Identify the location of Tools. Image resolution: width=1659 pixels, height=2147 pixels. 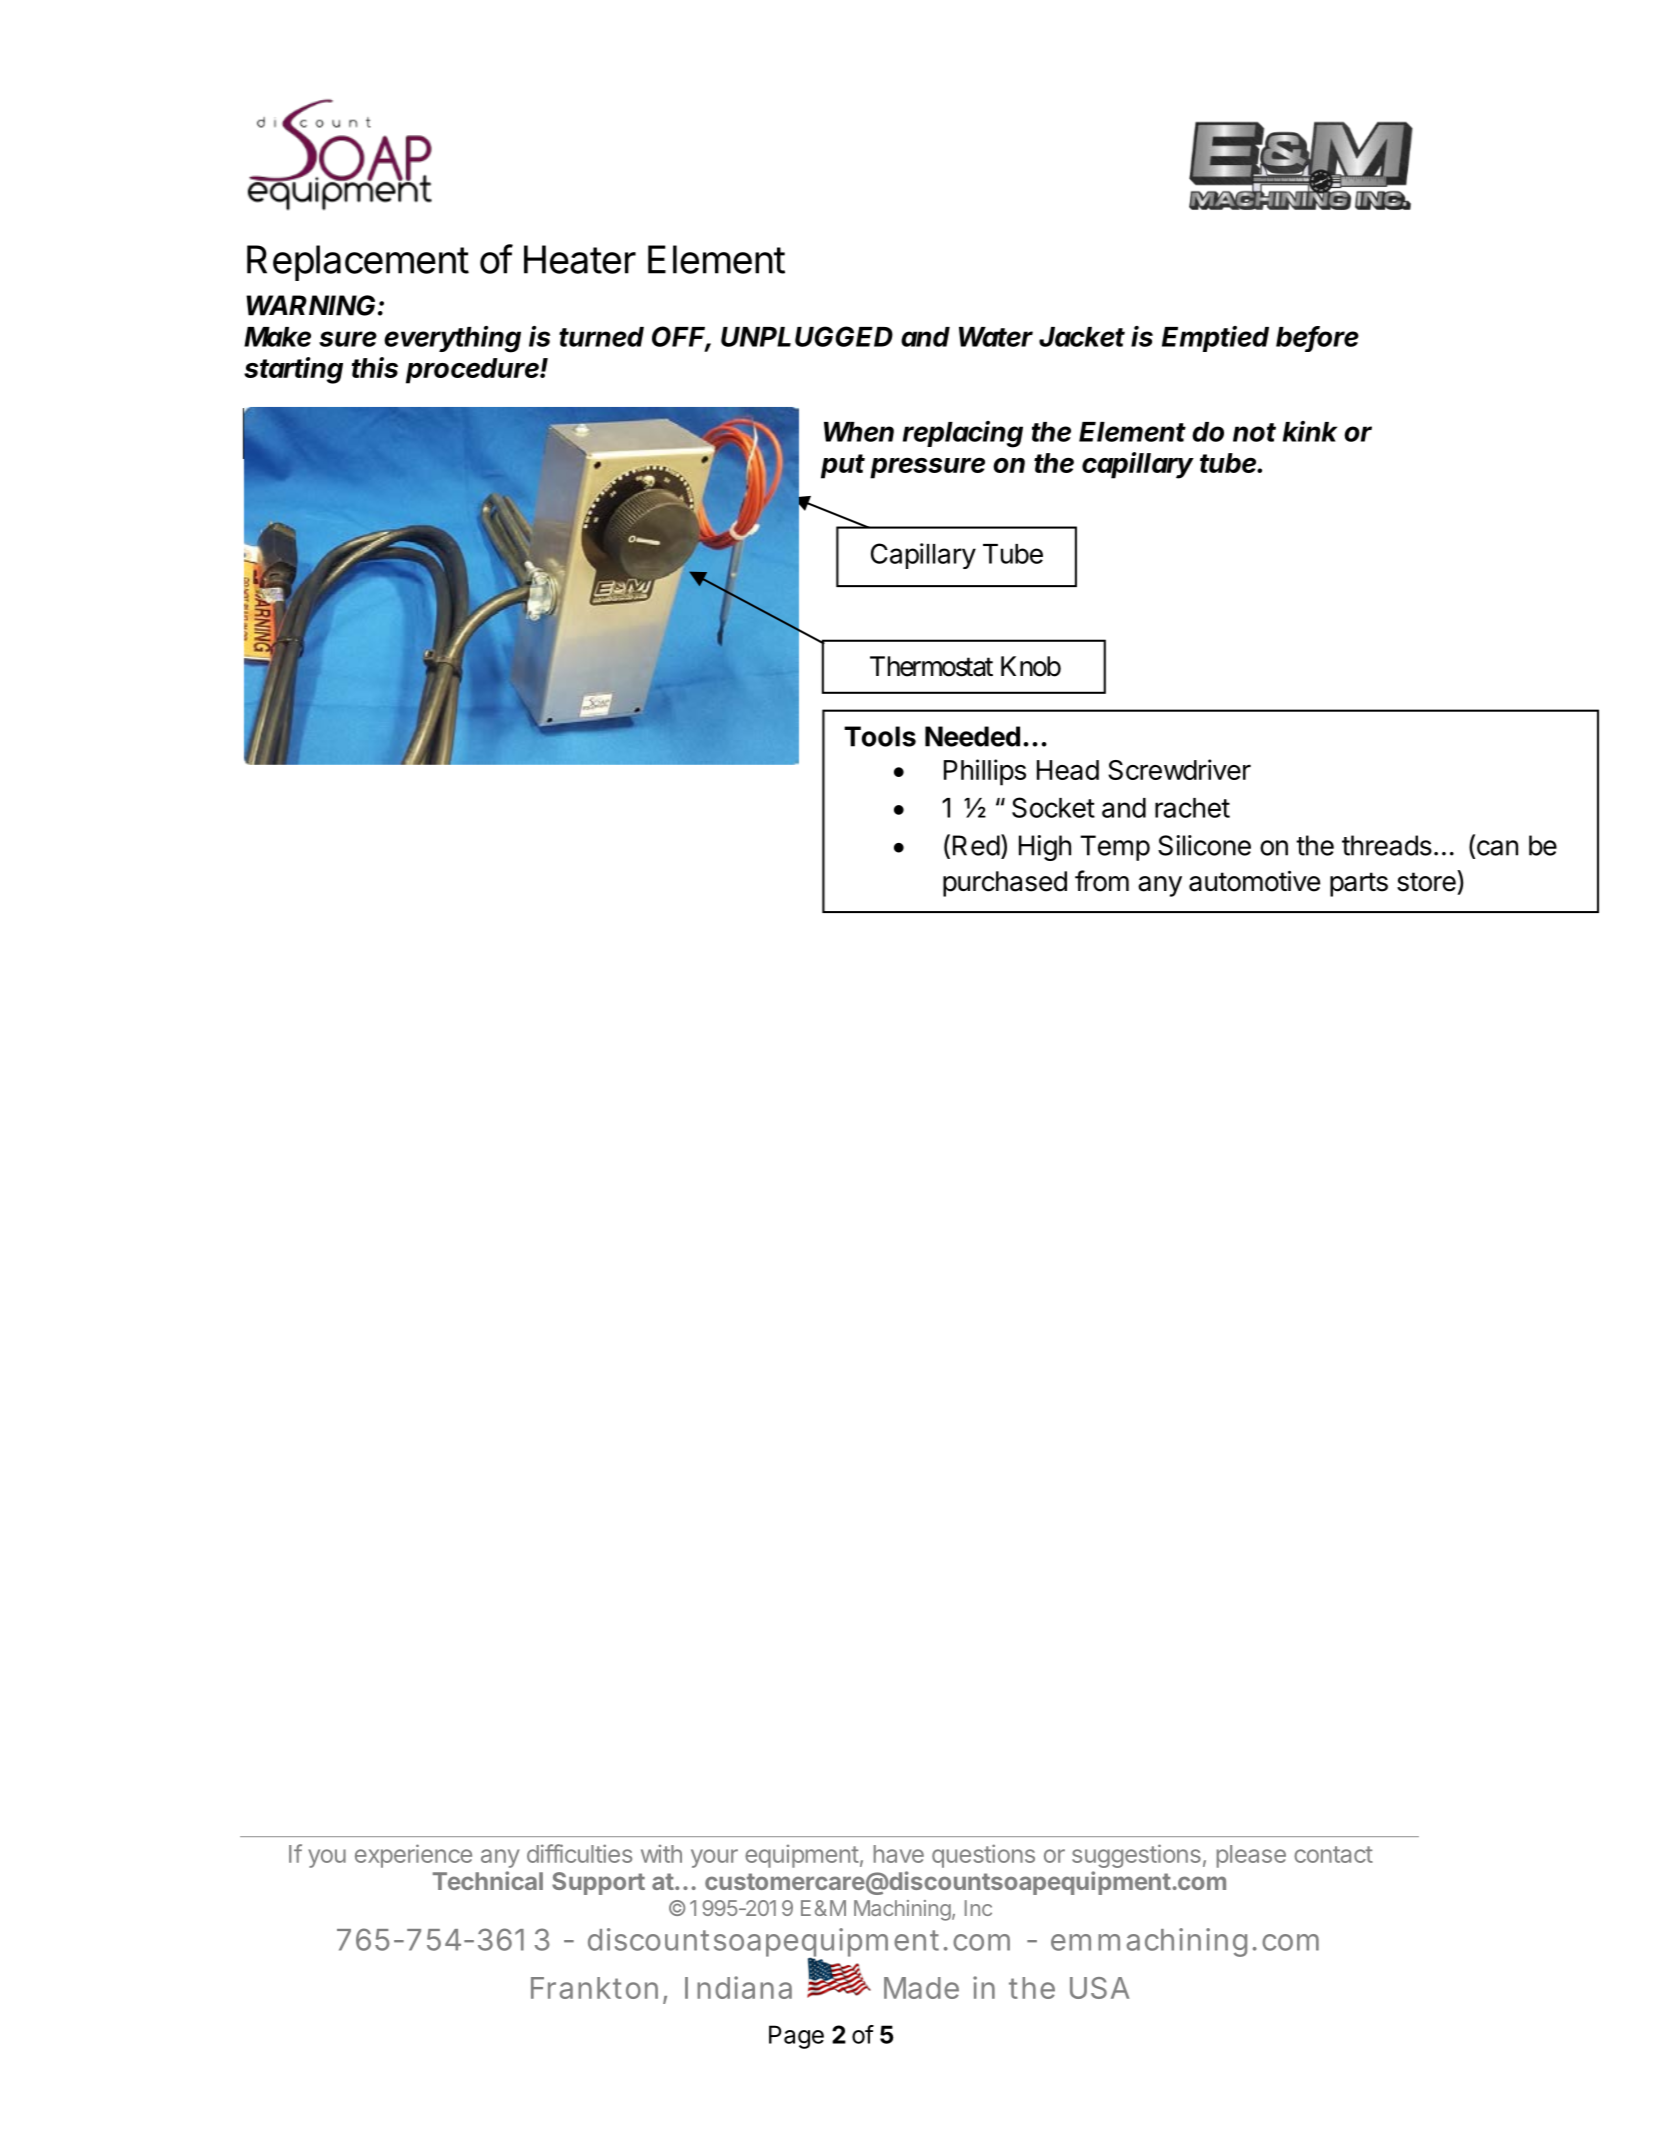
(880, 736).
